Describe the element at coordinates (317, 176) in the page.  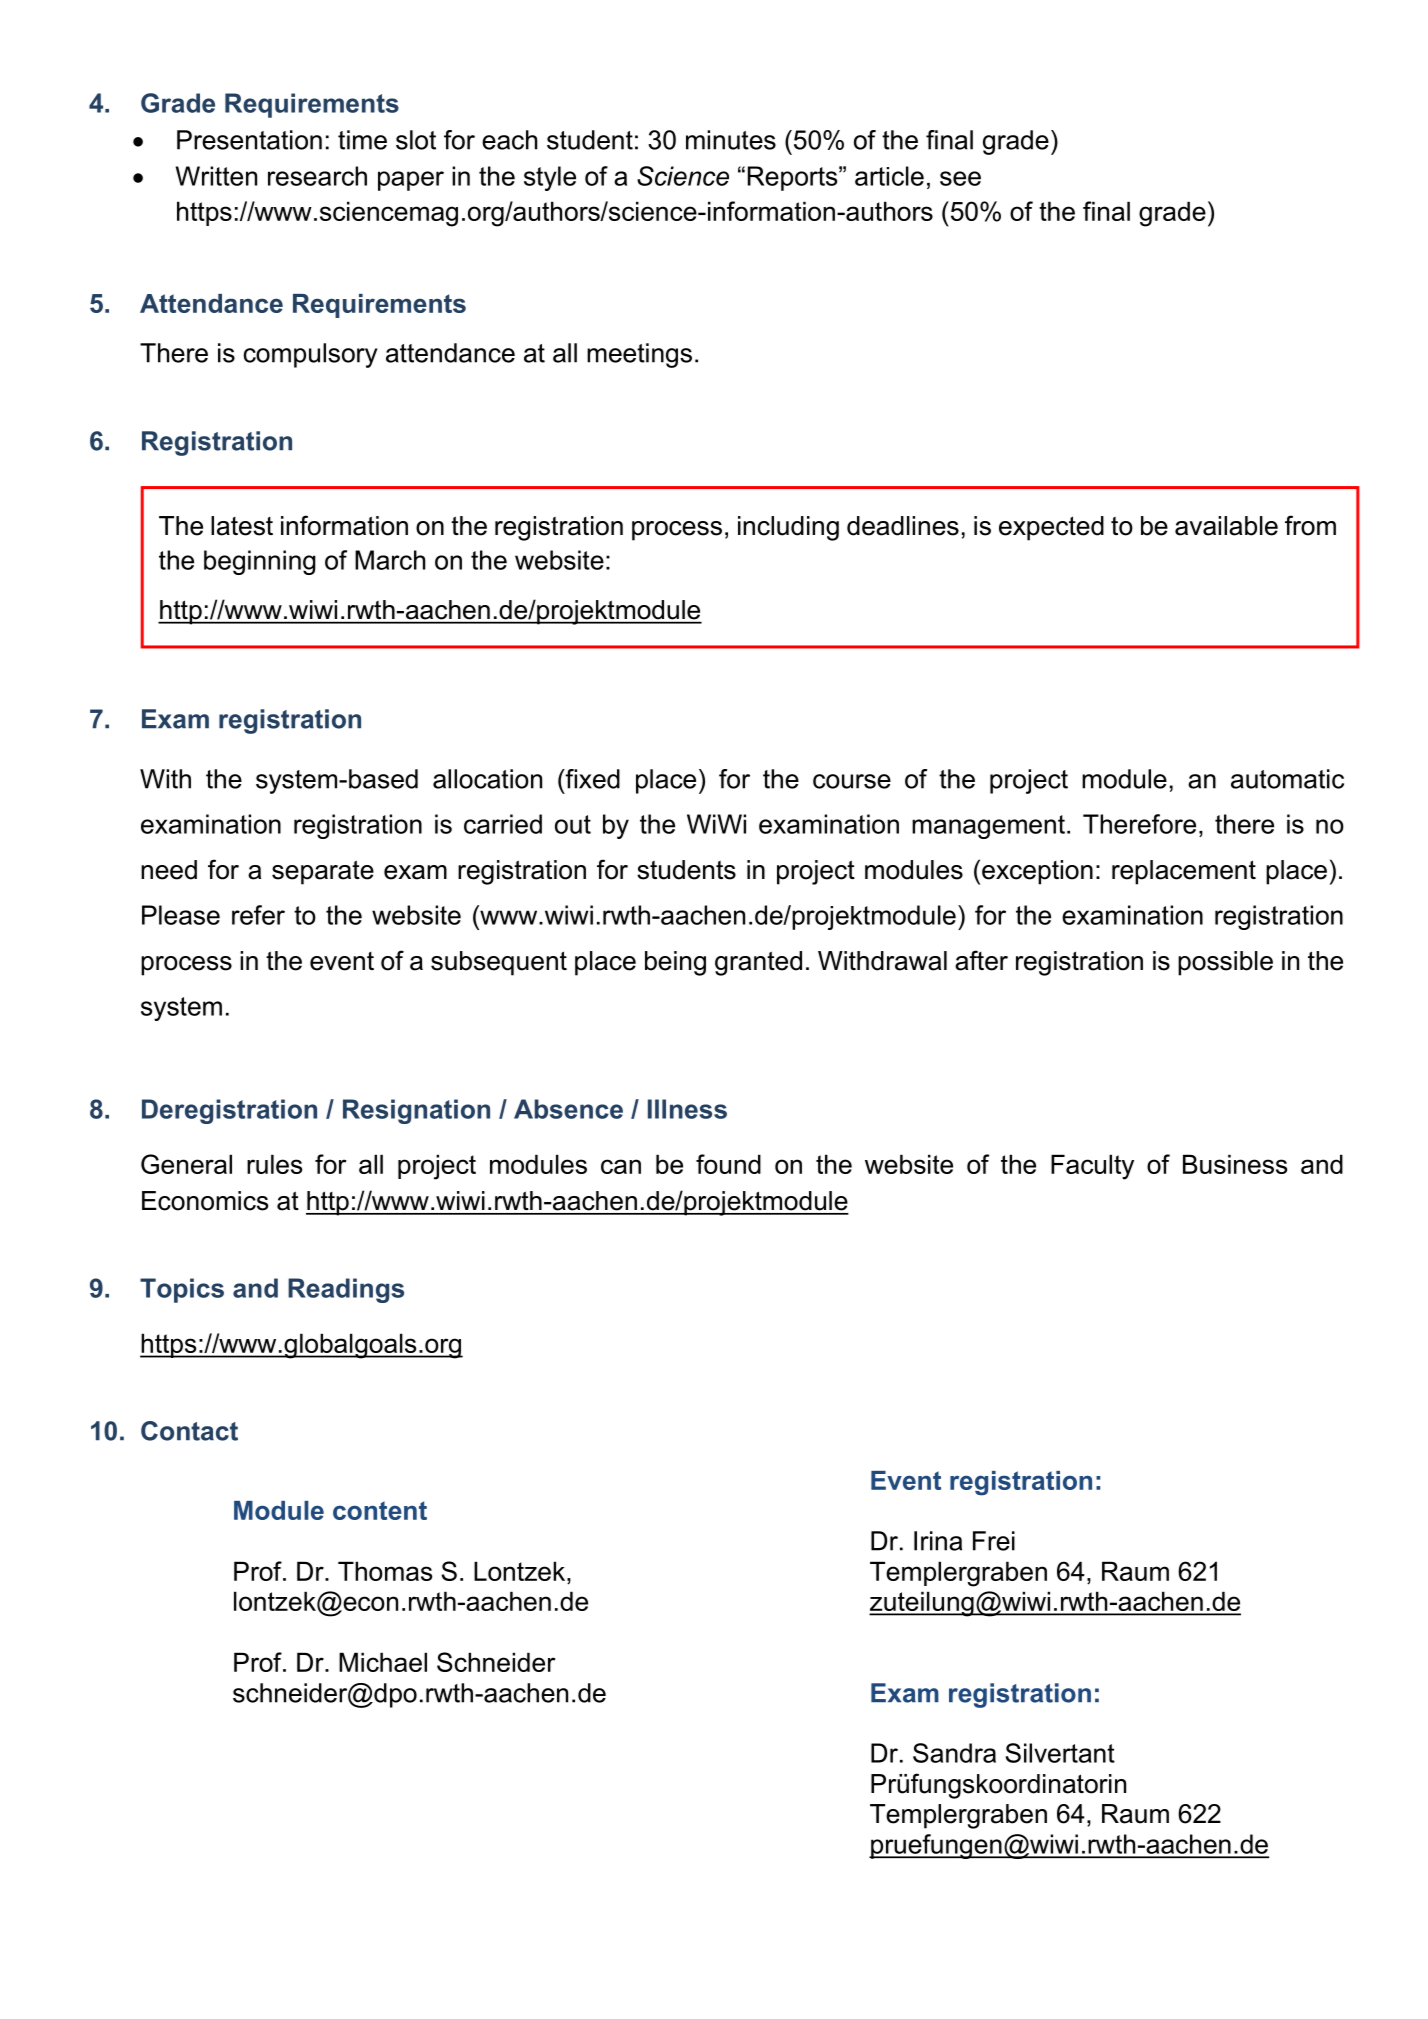
I see `research` at that location.
